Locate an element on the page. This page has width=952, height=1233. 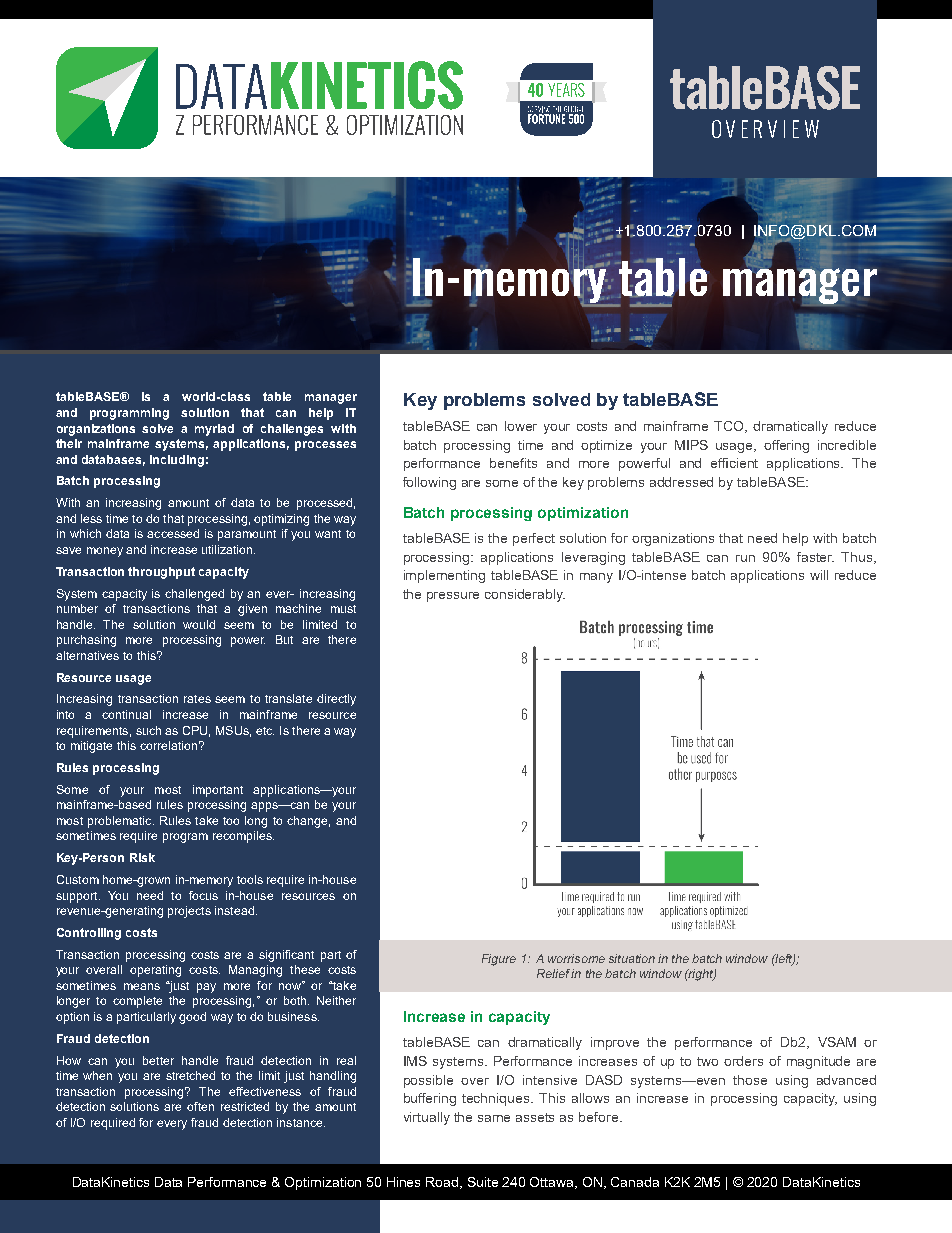
often is located at coordinates (200, 1106).
